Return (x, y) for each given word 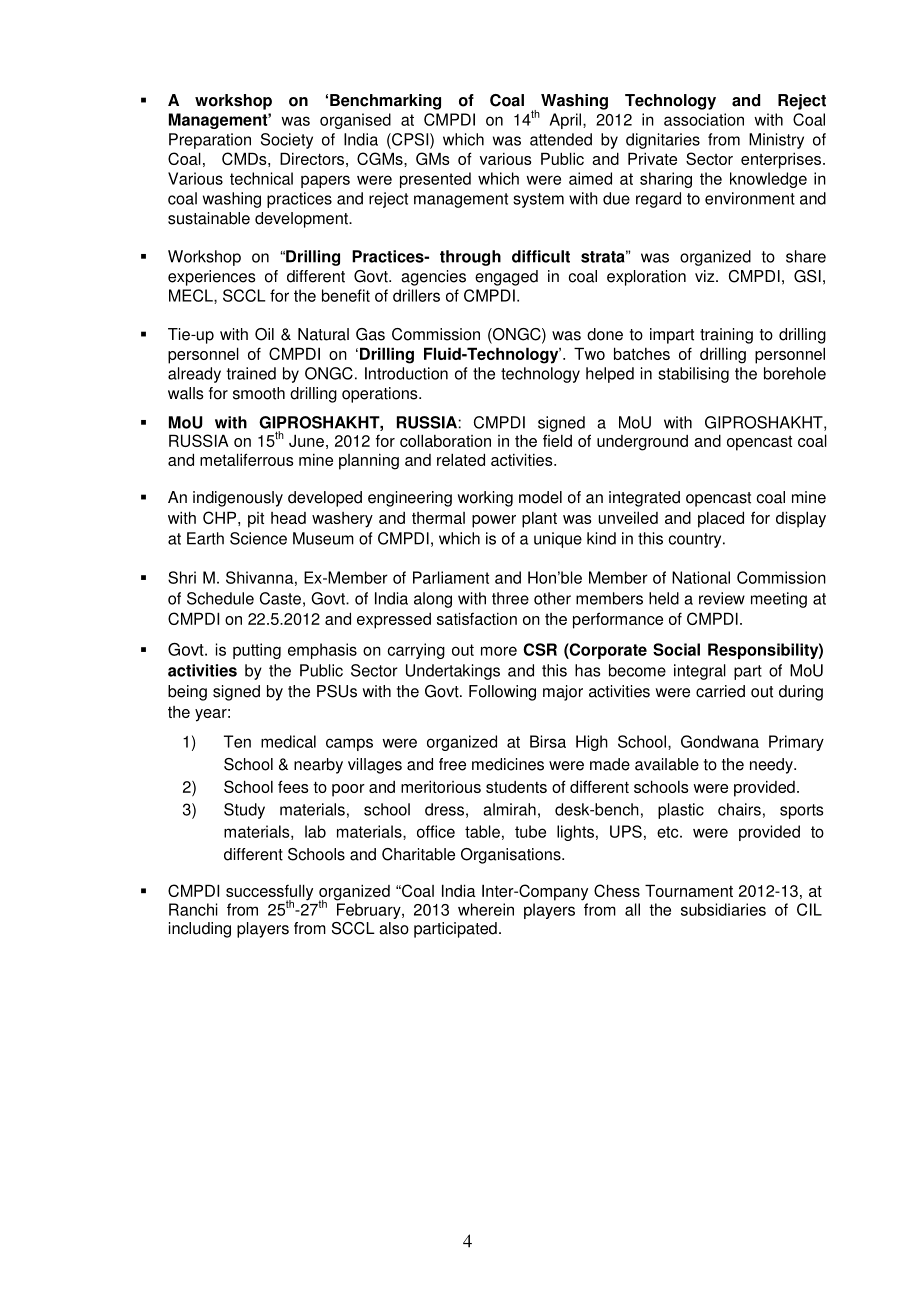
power (494, 521)
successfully (269, 893)
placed (721, 519)
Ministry (776, 141)
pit (256, 520)
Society (287, 141)
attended (561, 139)
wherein (486, 909)
